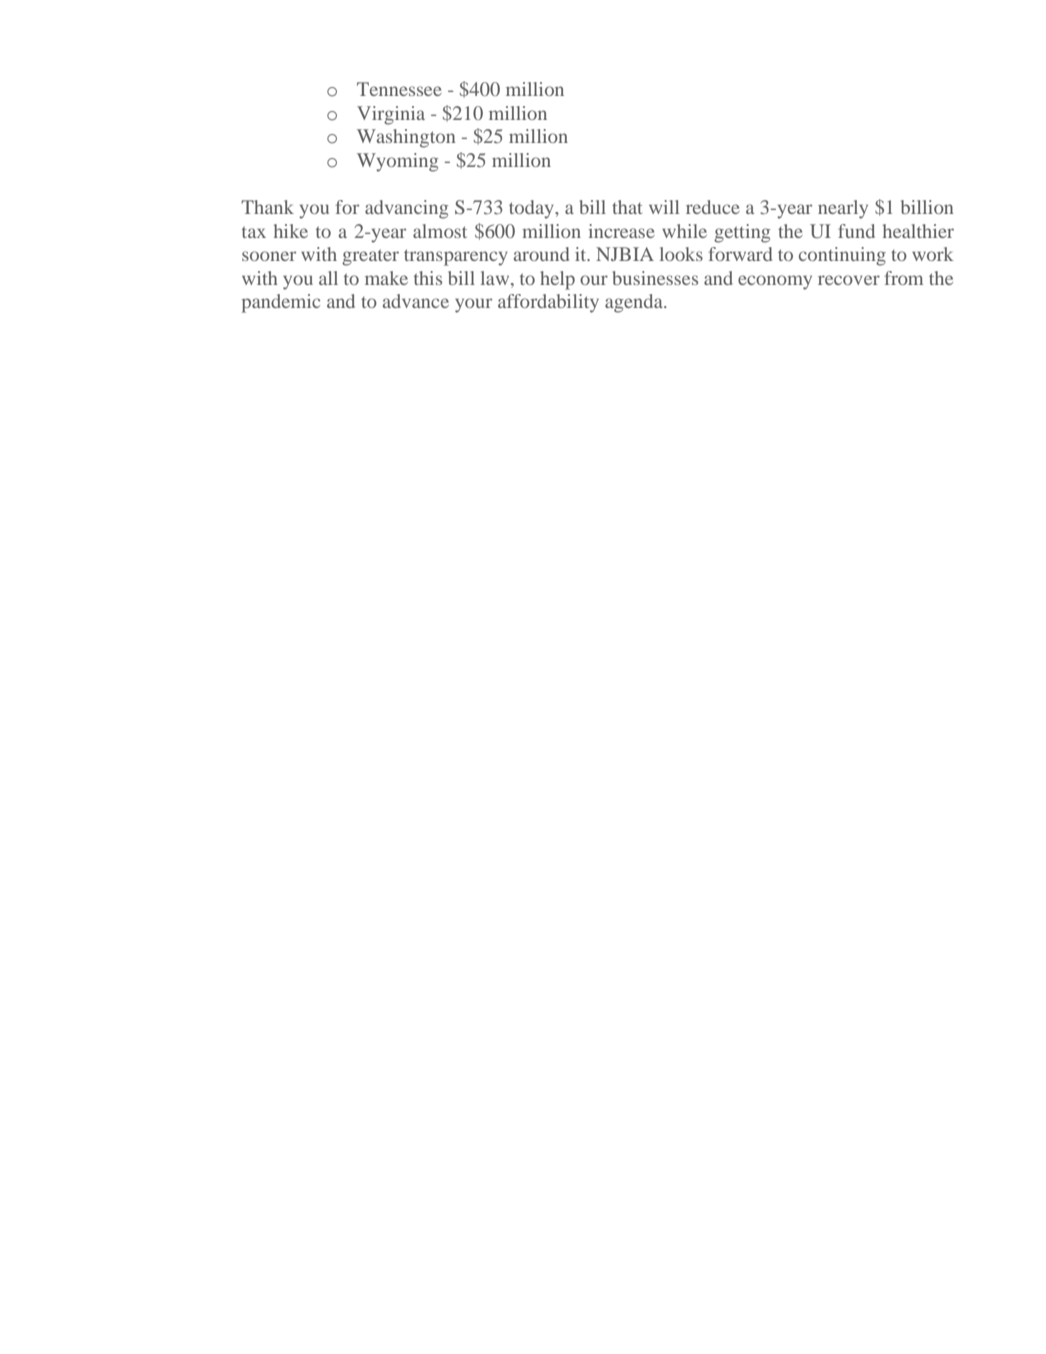 This screenshot has width=1046, height=1354. What do you see at coordinates (627, 207) in the screenshot?
I see `that` at bounding box center [627, 207].
